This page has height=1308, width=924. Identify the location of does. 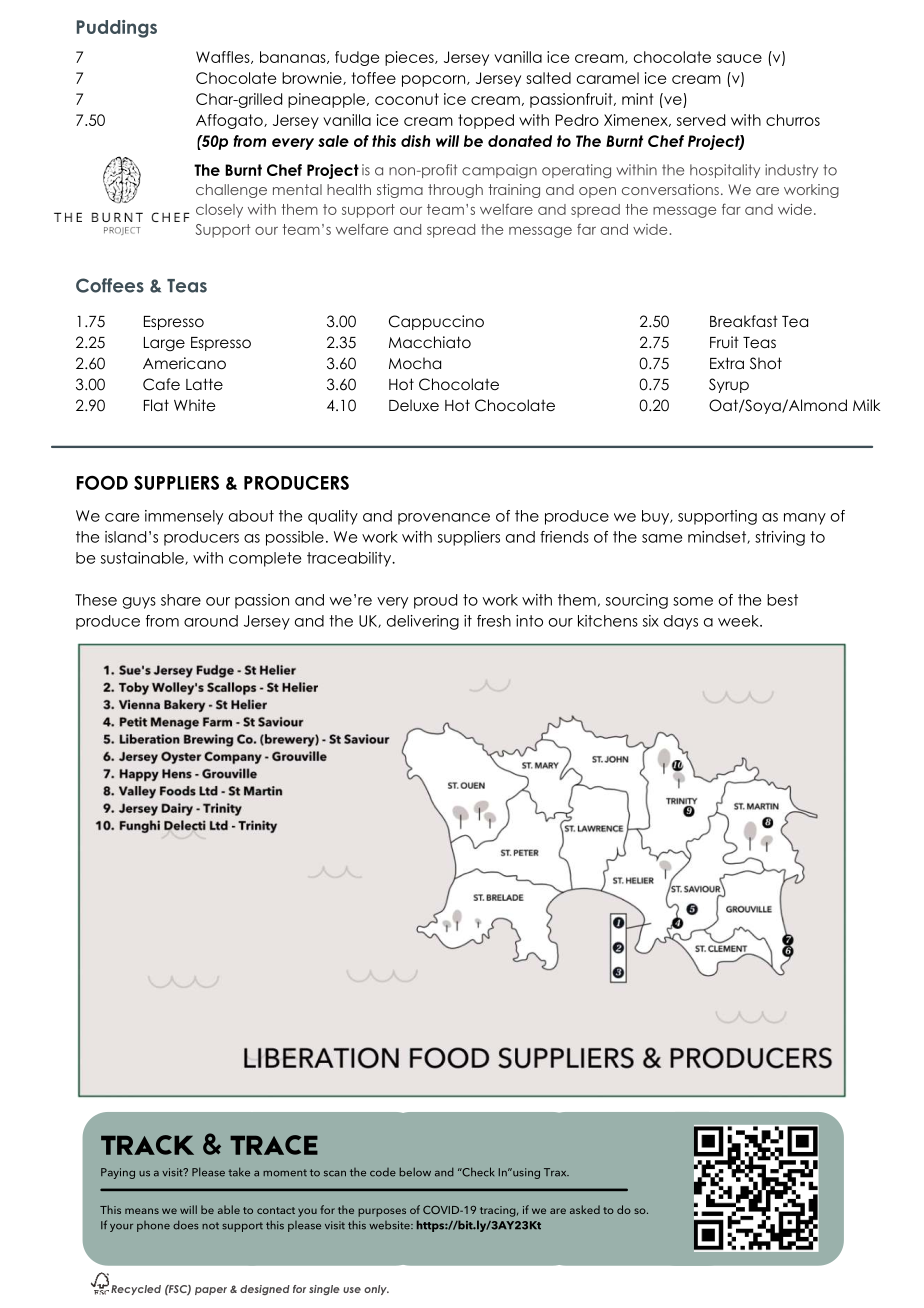
(186, 1225).
